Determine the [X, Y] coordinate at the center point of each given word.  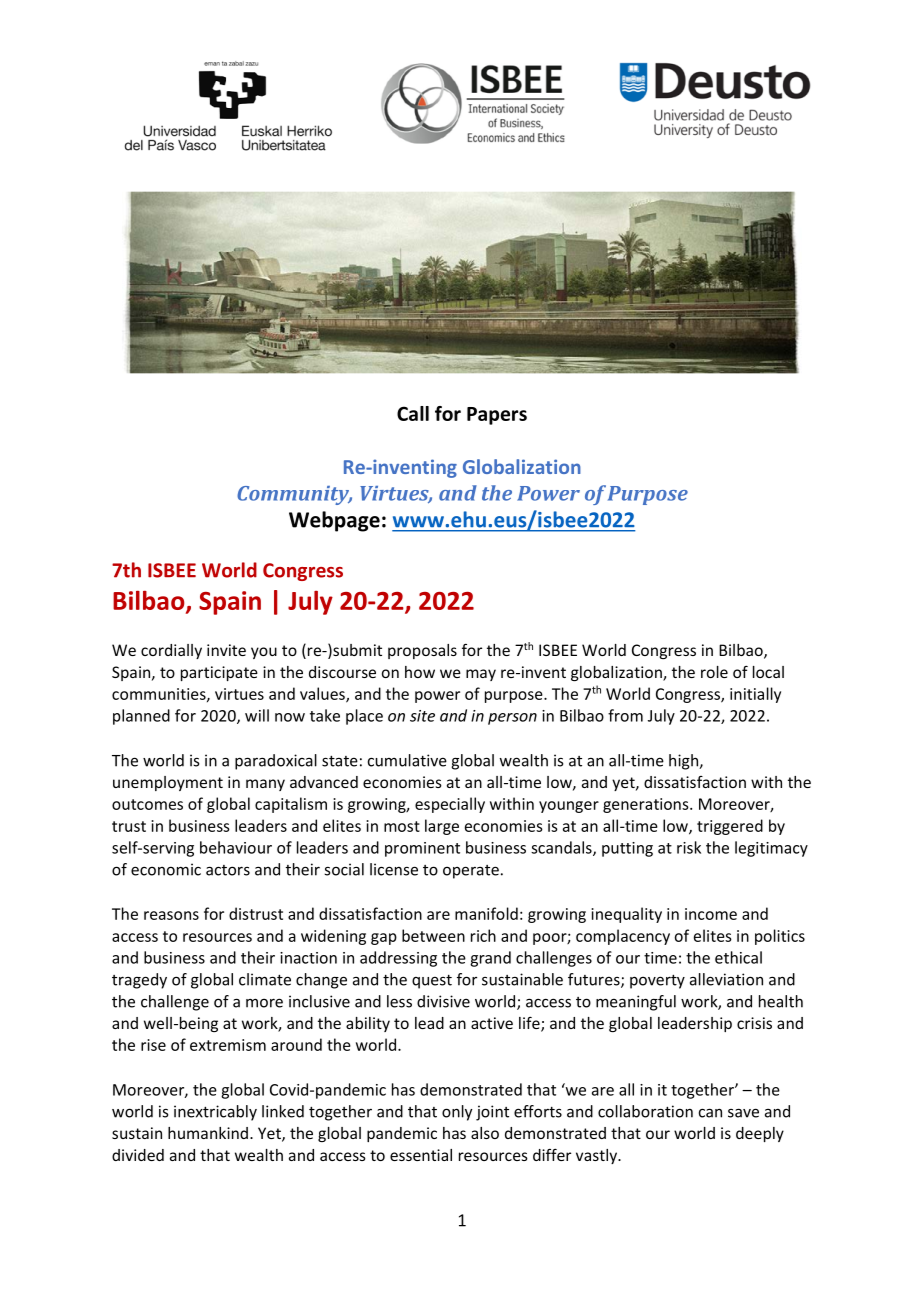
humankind [208, 1133]
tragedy [139, 981]
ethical [738, 957]
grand [490, 959]
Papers [497, 416]
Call [413, 413]
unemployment [168, 783]
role [714, 672]
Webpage [334, 521]
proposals [422, 651]
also [485, 1133]
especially [450, 805]
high [684, 762]
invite [226, 650]
